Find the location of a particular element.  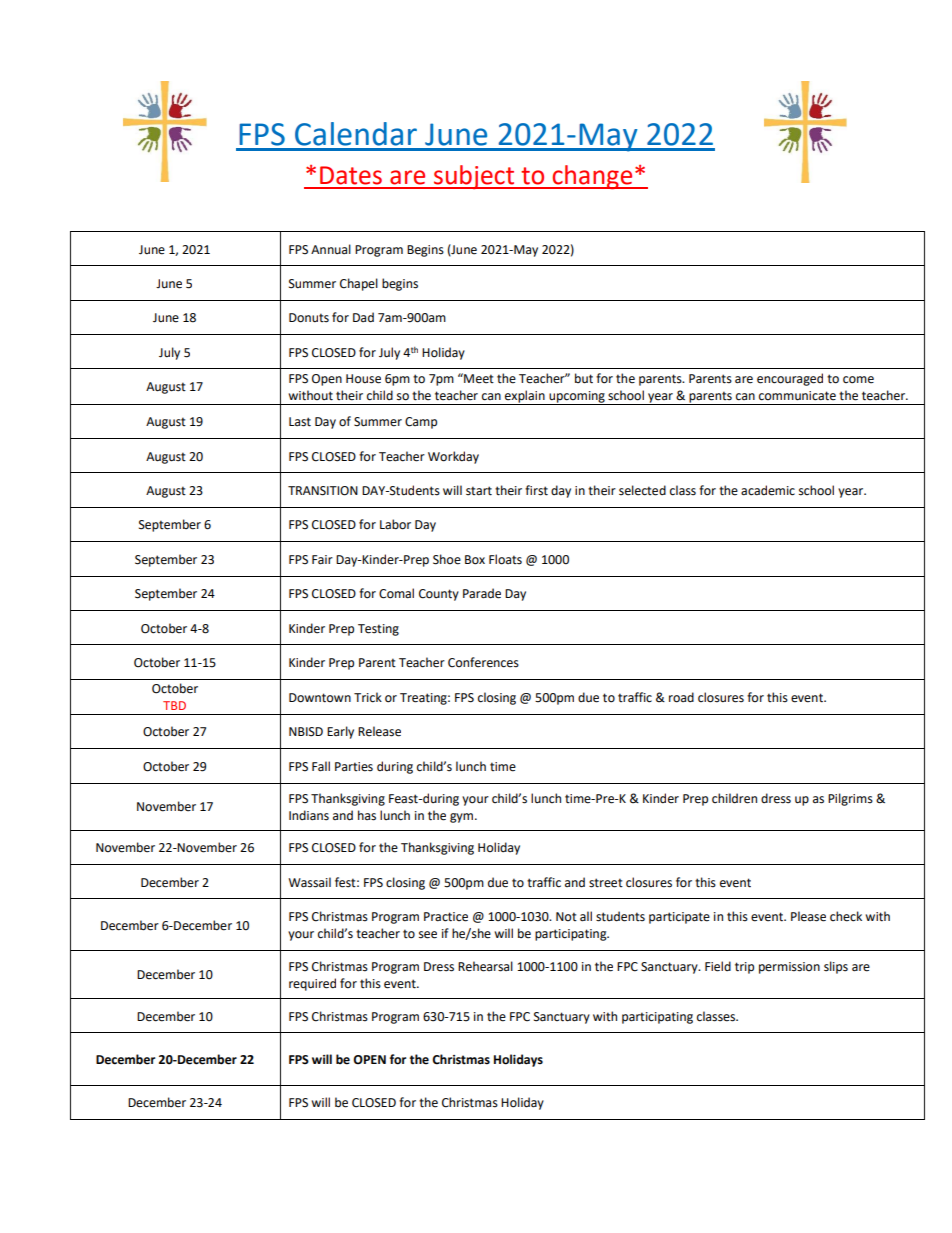

Pilgrims is located at coordinates (850, 799).
